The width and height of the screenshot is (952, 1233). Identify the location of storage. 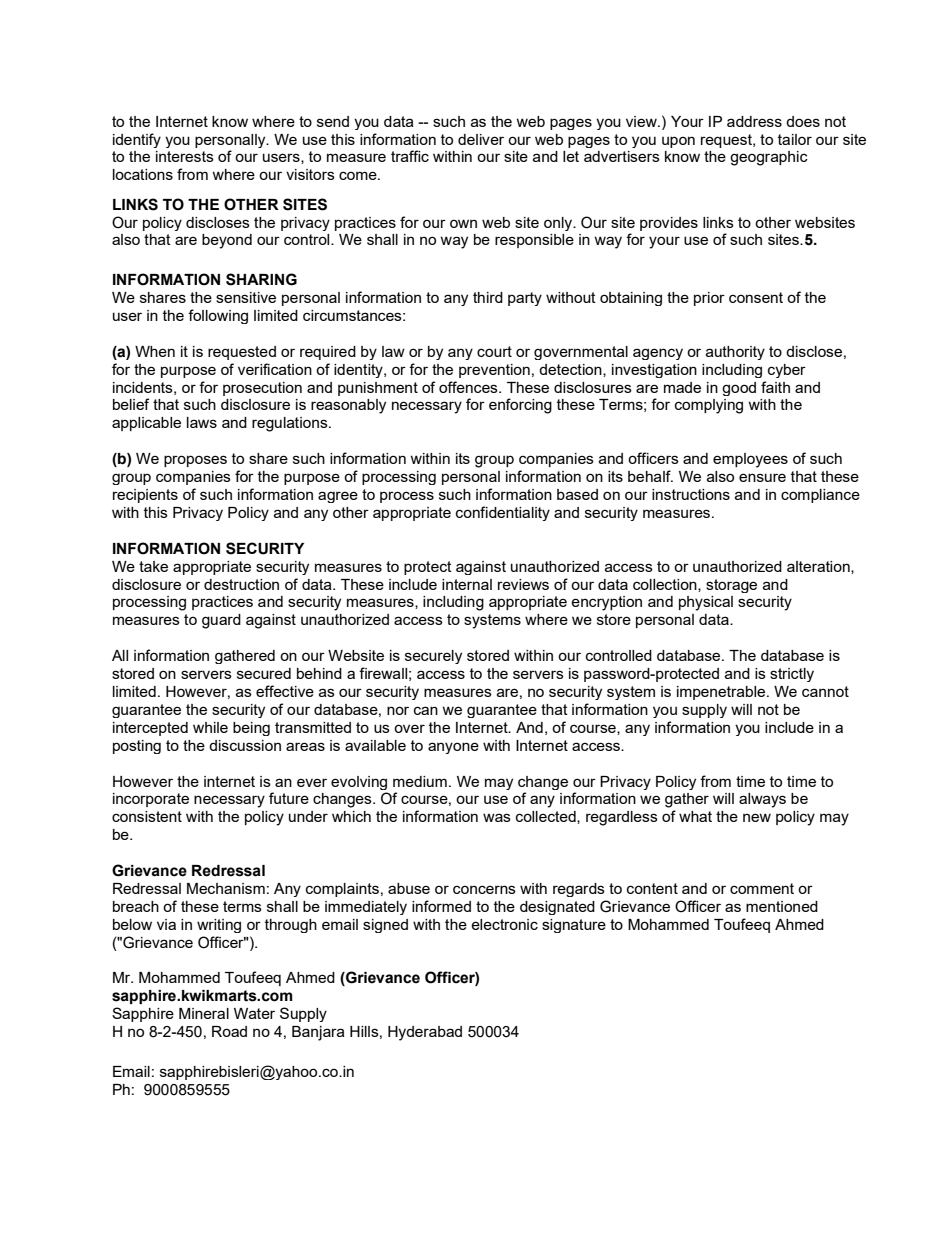
(731, 586).
